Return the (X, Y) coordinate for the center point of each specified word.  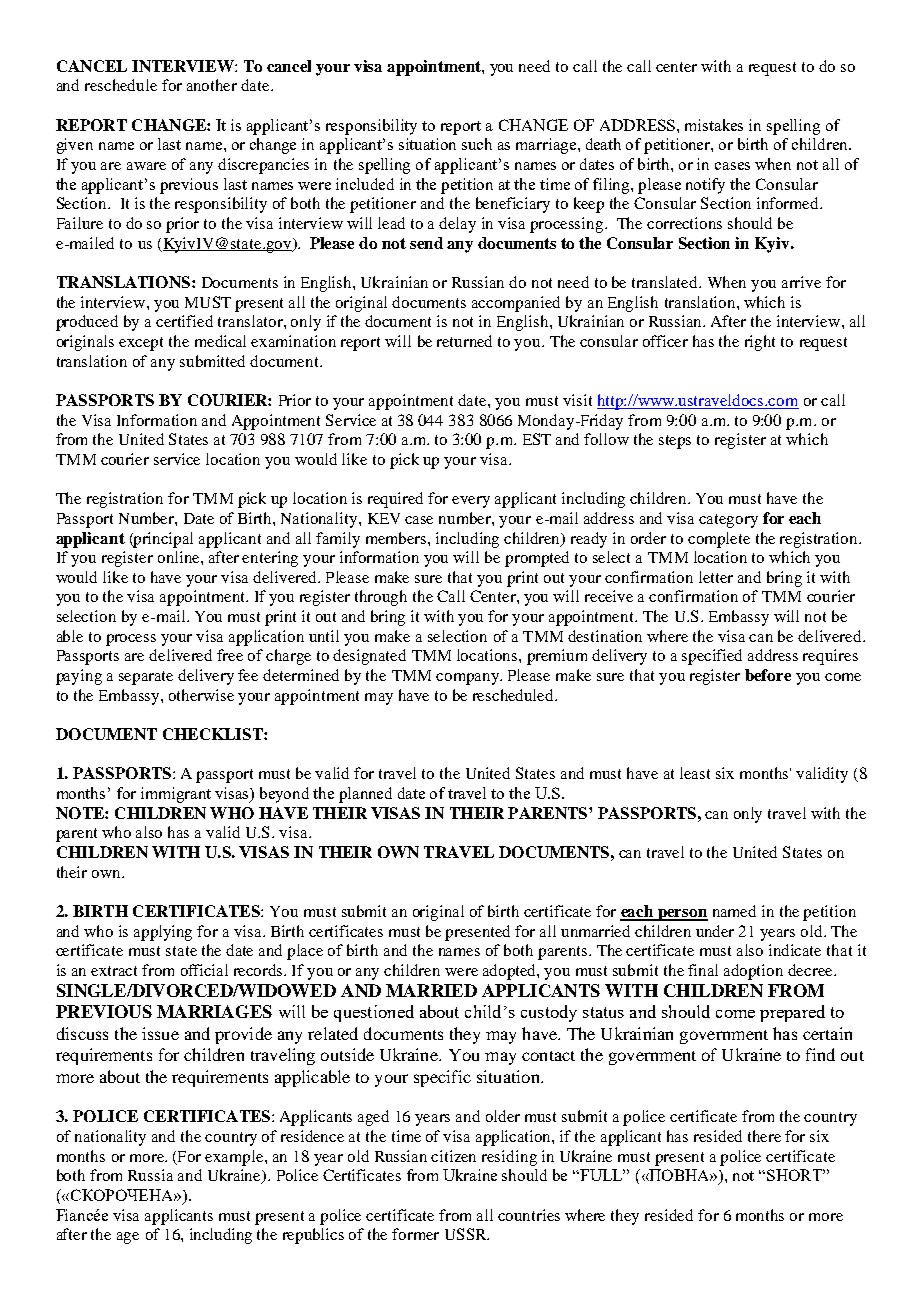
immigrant (176, 795)
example (235, 1158)
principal (162, 540)
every (471, 502)
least (695, 773)
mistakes (714, 125)
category (728, 521)
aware (146, 166)
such (477, 144)
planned (365, 795)
